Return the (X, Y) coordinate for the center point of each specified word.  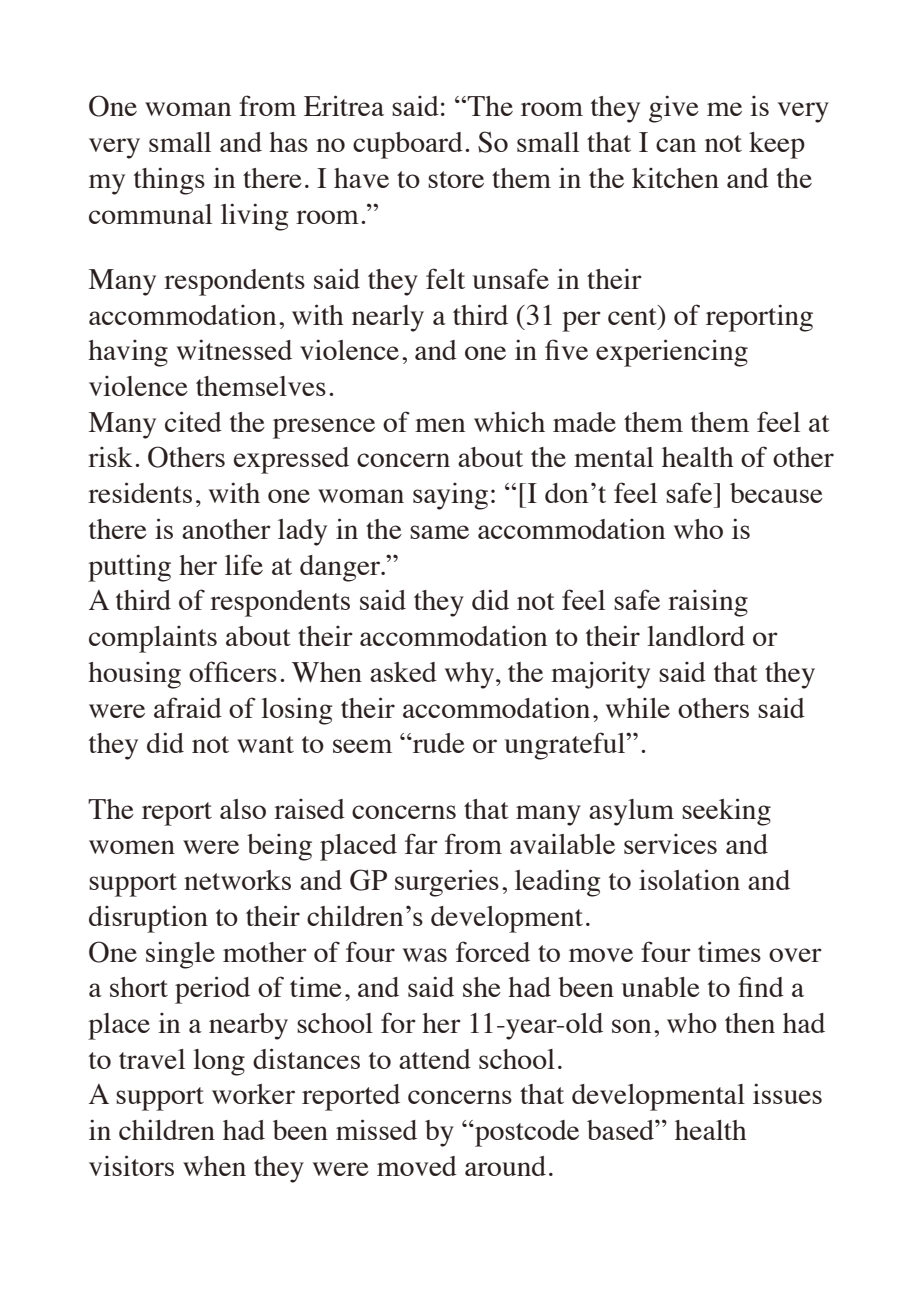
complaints (153, 639)
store (456, 179)
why (471, 675)
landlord (696, 636)
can (676, 145)
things (169, 181)
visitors (131, 1165)
